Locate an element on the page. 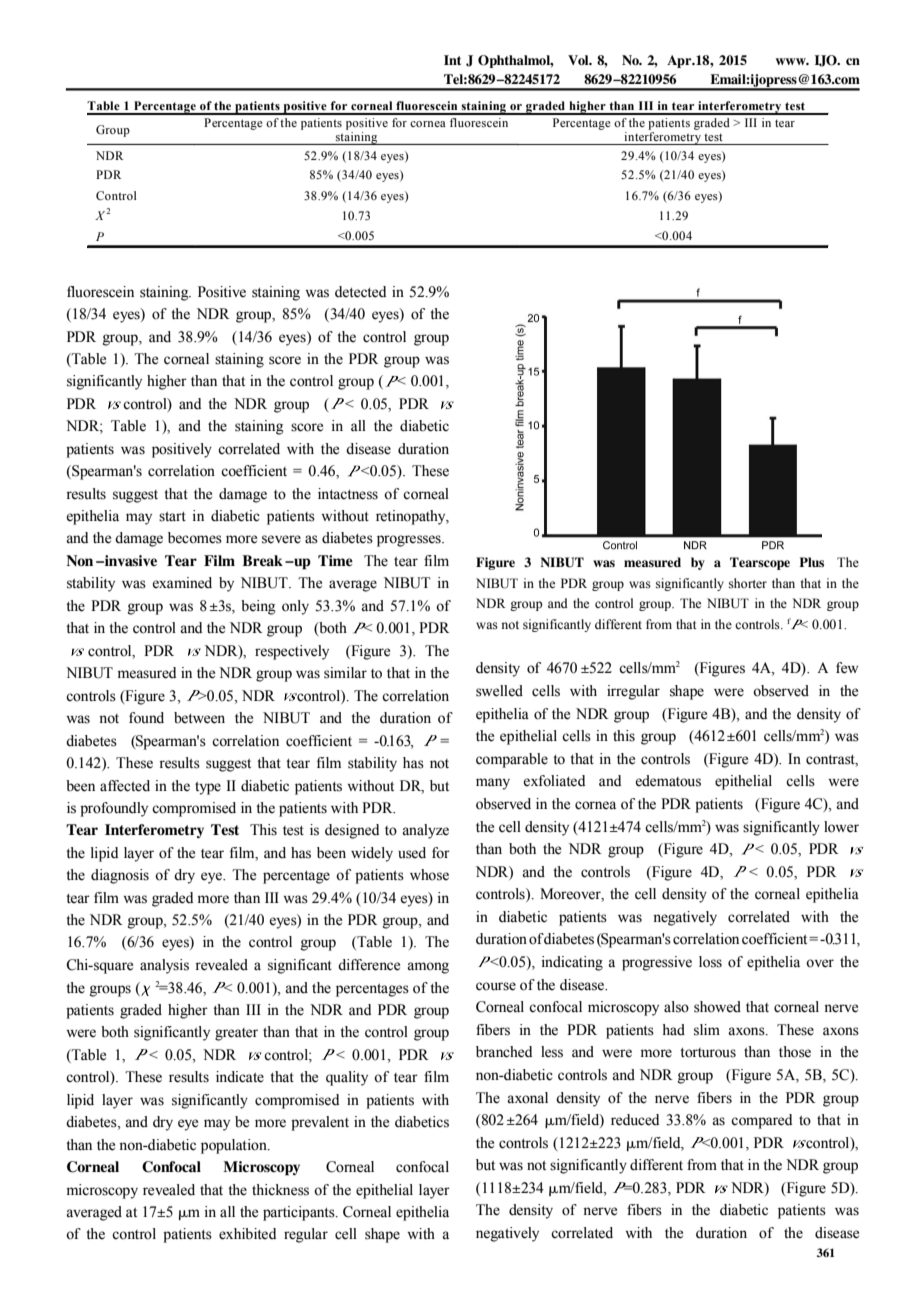 This page has width=924, height=1308. start is located at coordinates (172, 517).
